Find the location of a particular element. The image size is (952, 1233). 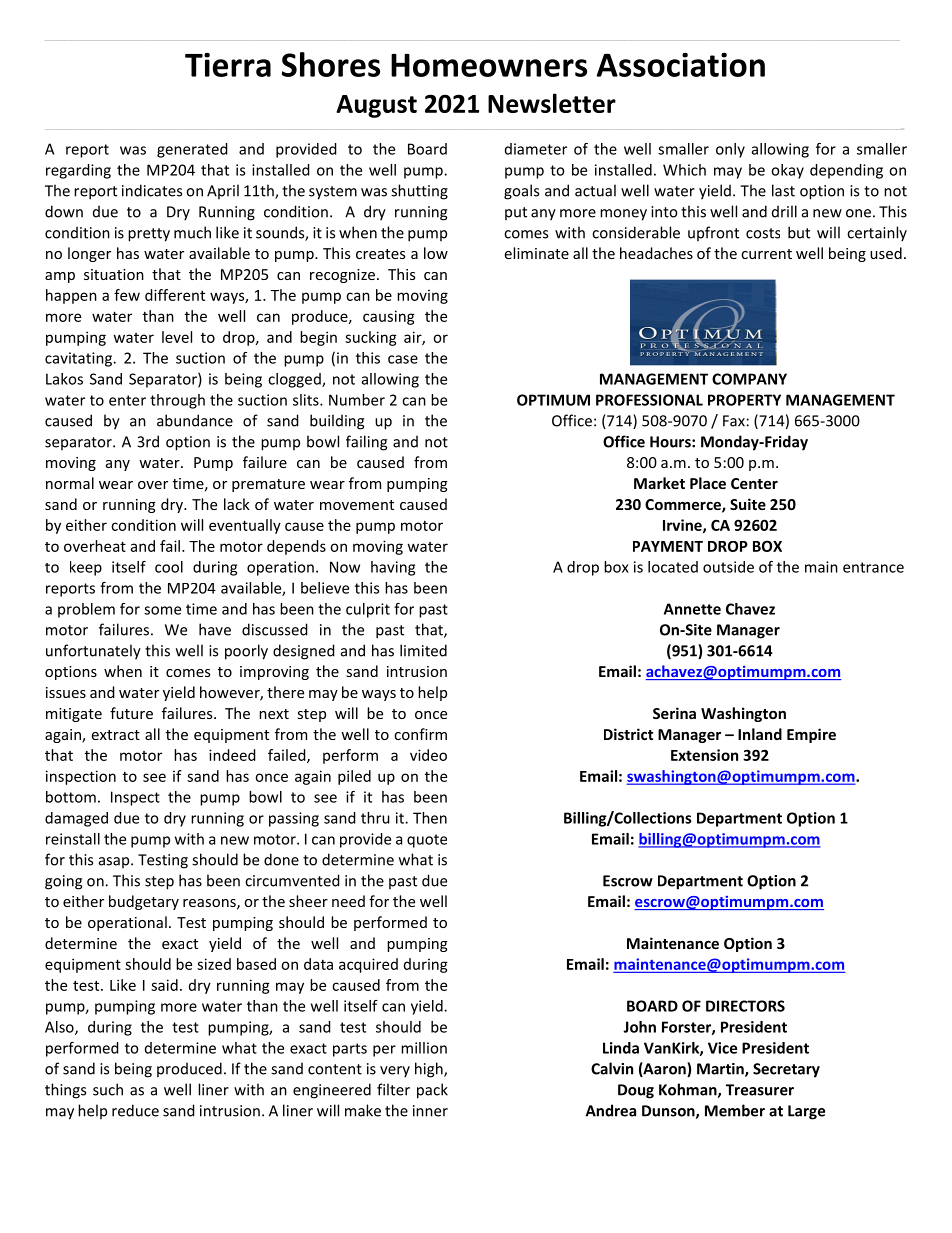

outside is located at coordinates (728, 567).
